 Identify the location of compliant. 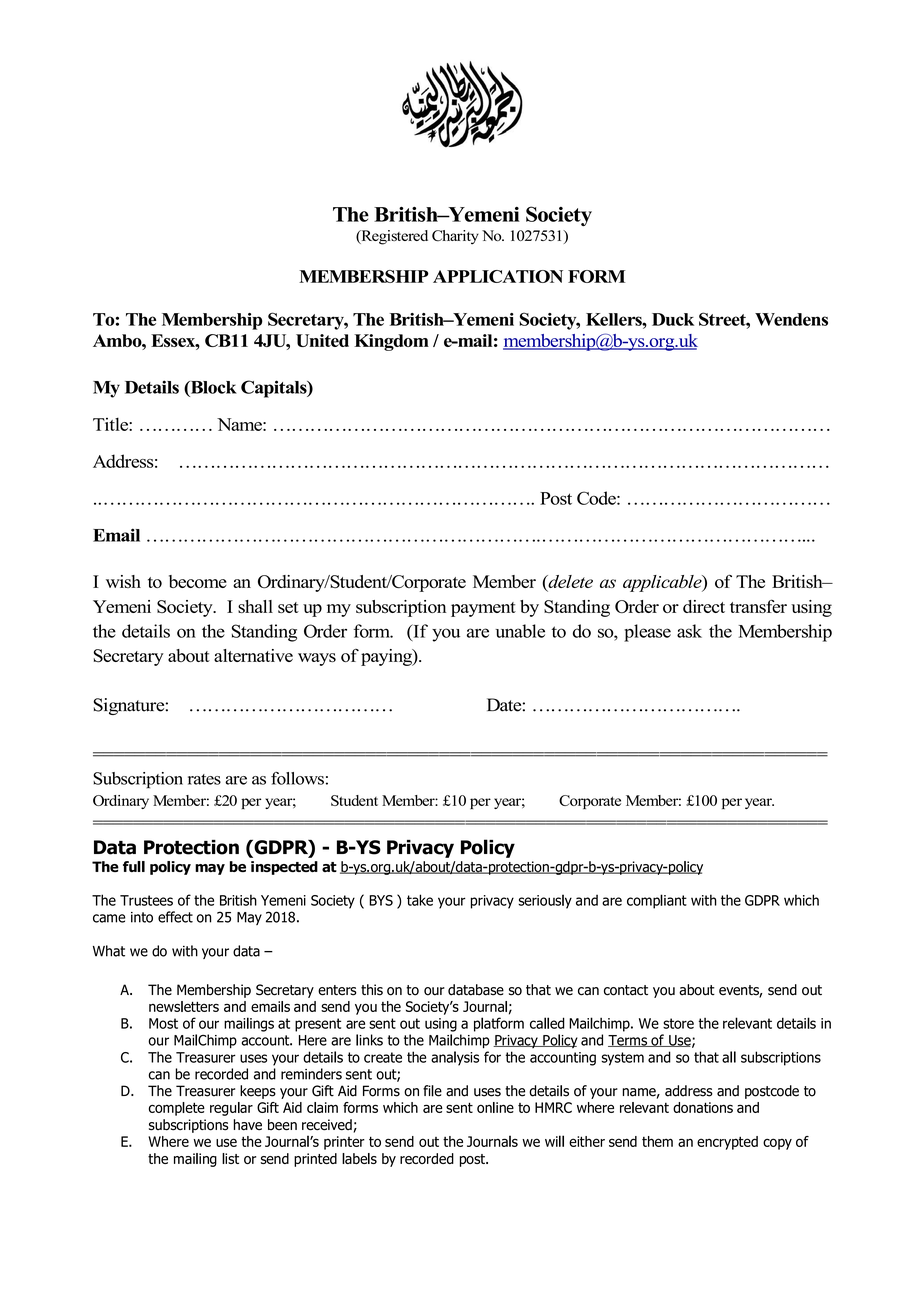
(657, 901).
